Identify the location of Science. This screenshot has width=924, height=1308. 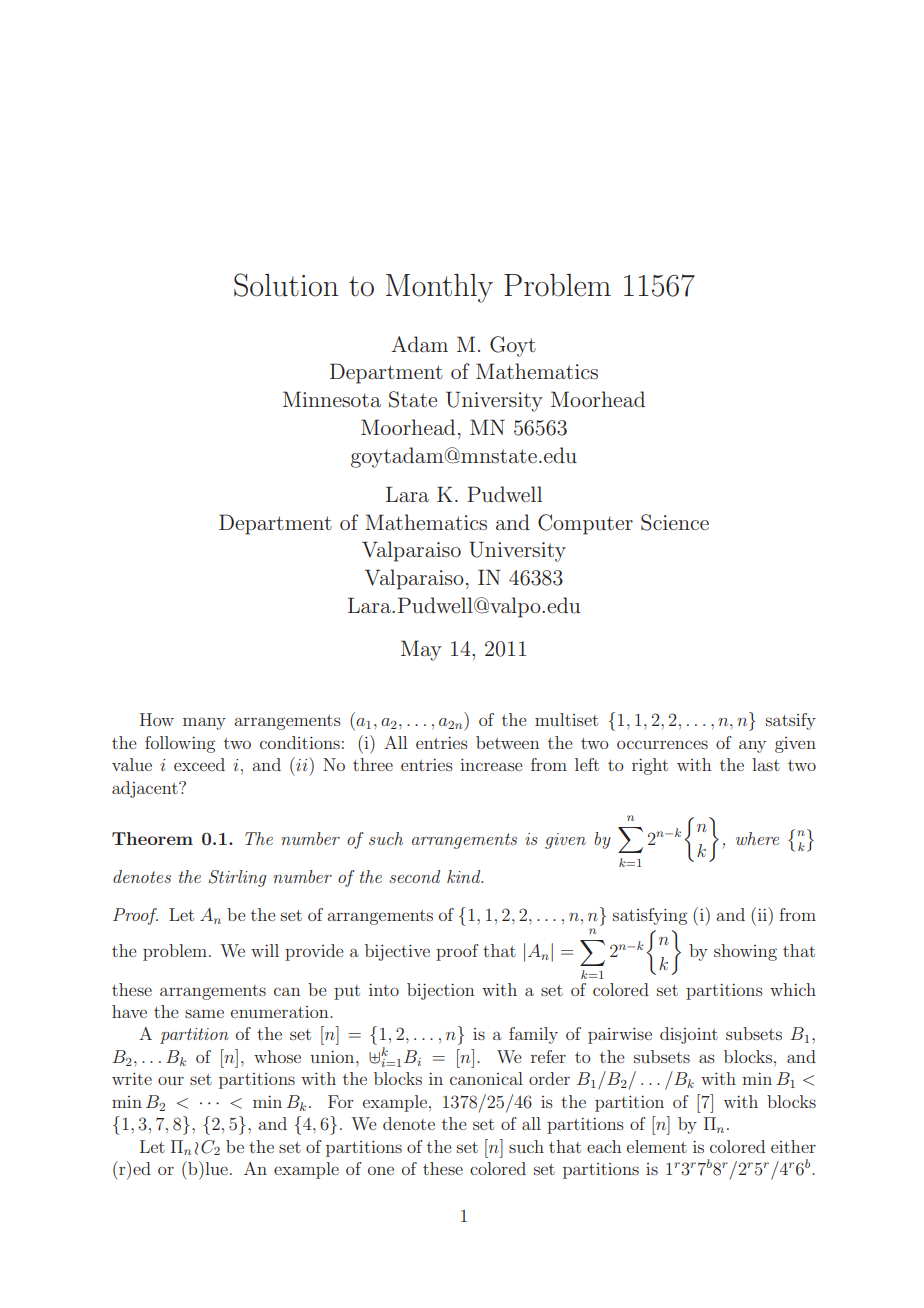
(675, 522).
